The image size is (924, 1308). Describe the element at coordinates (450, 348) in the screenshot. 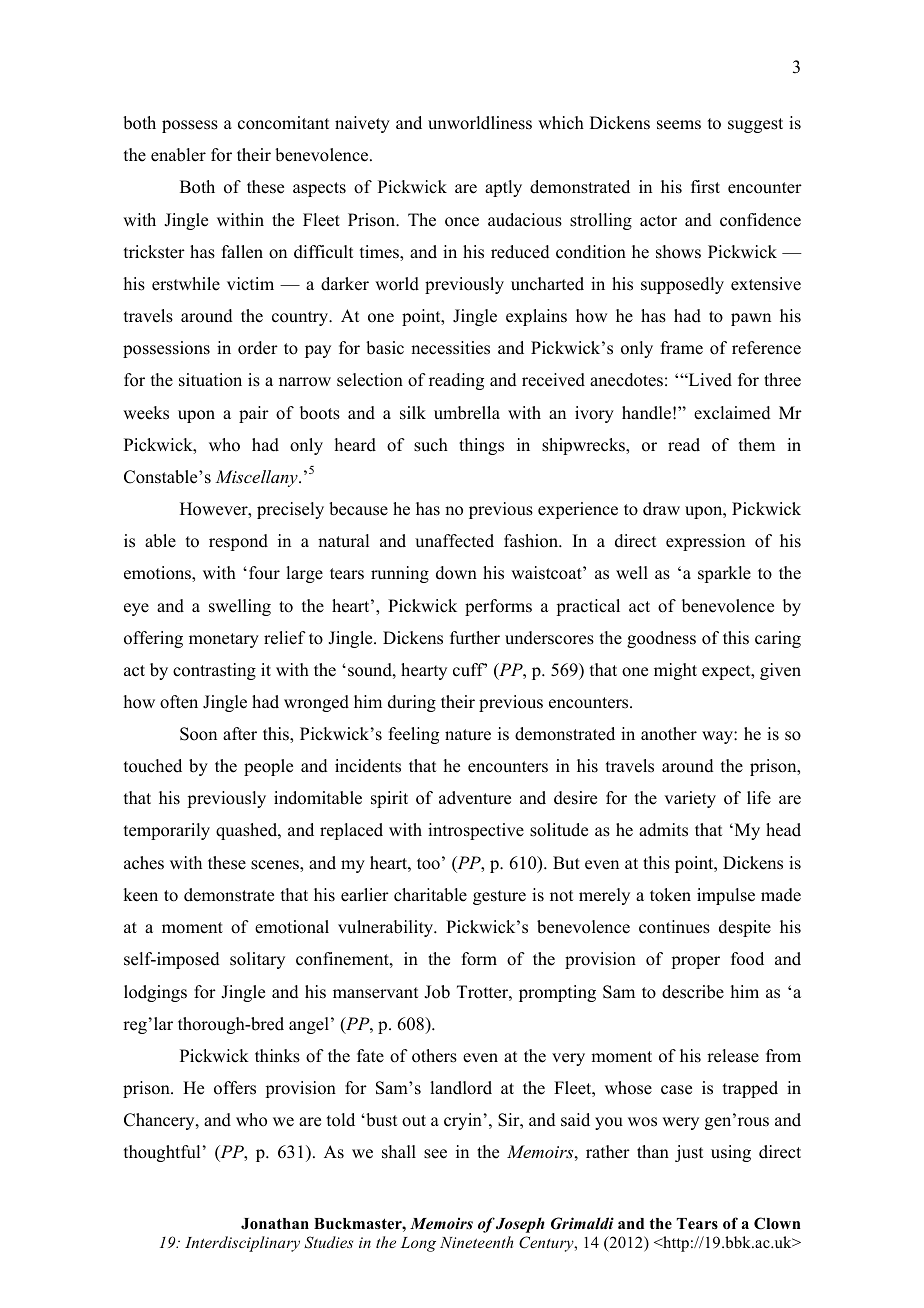

I see `necessities` at that location.
